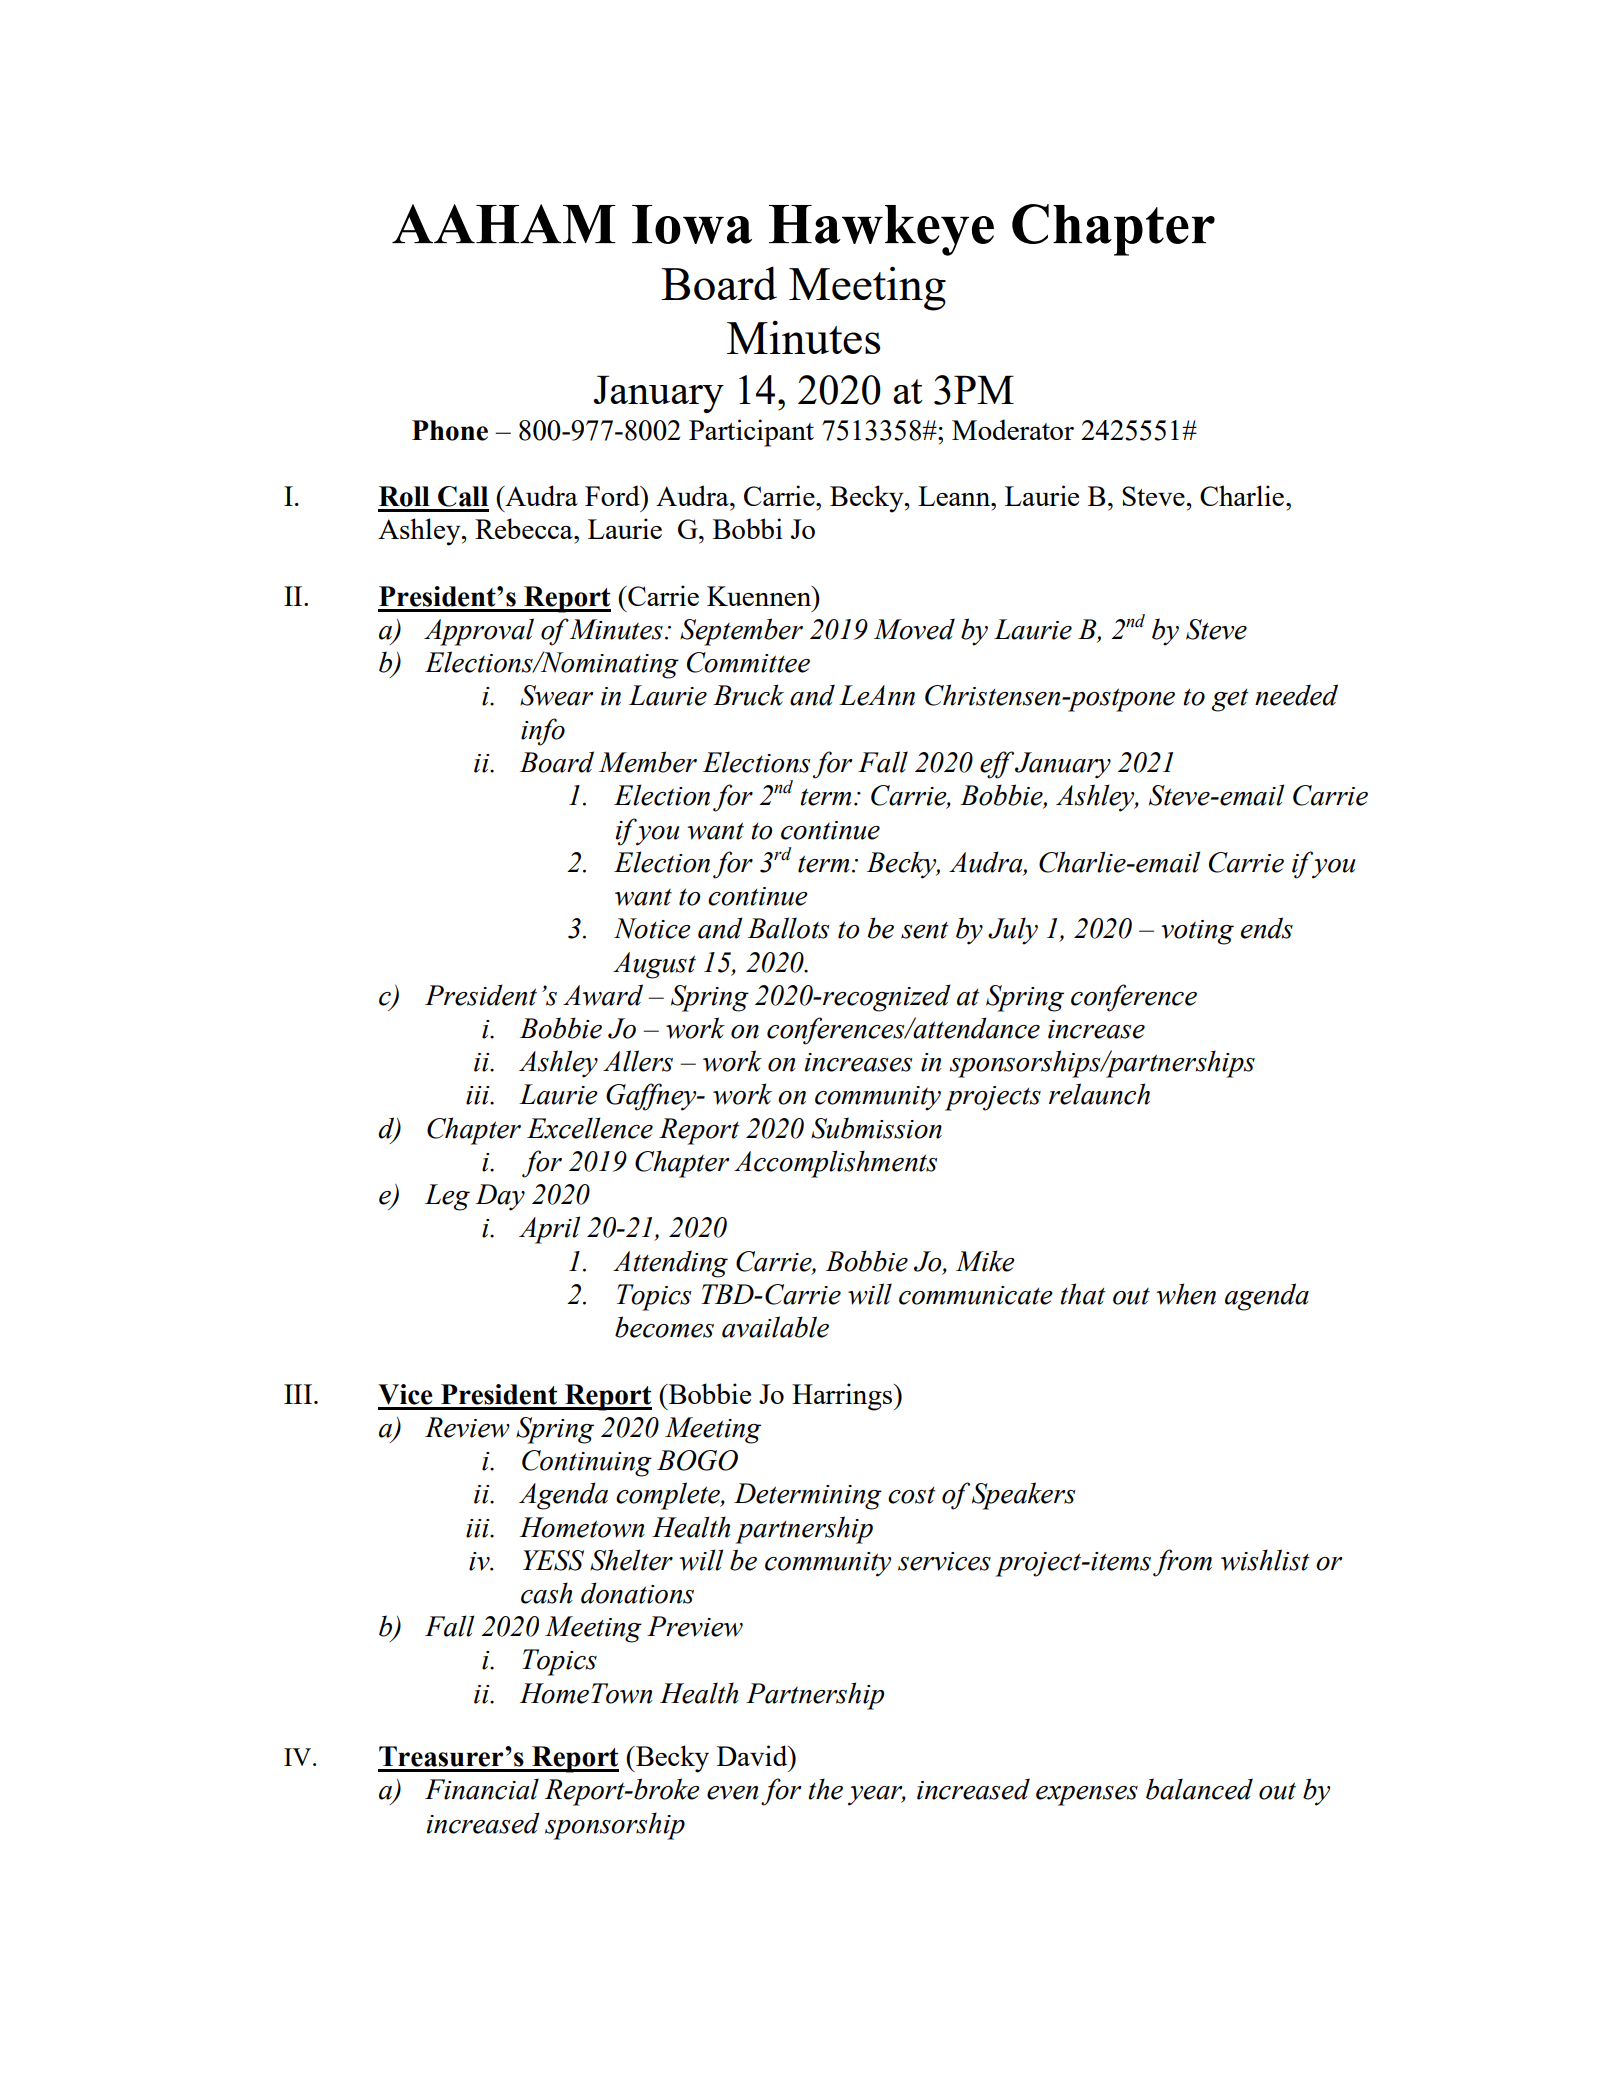 The height and width of the screenshot is (2081, 1608). I want to click on Iowa, so click(692, 224).
